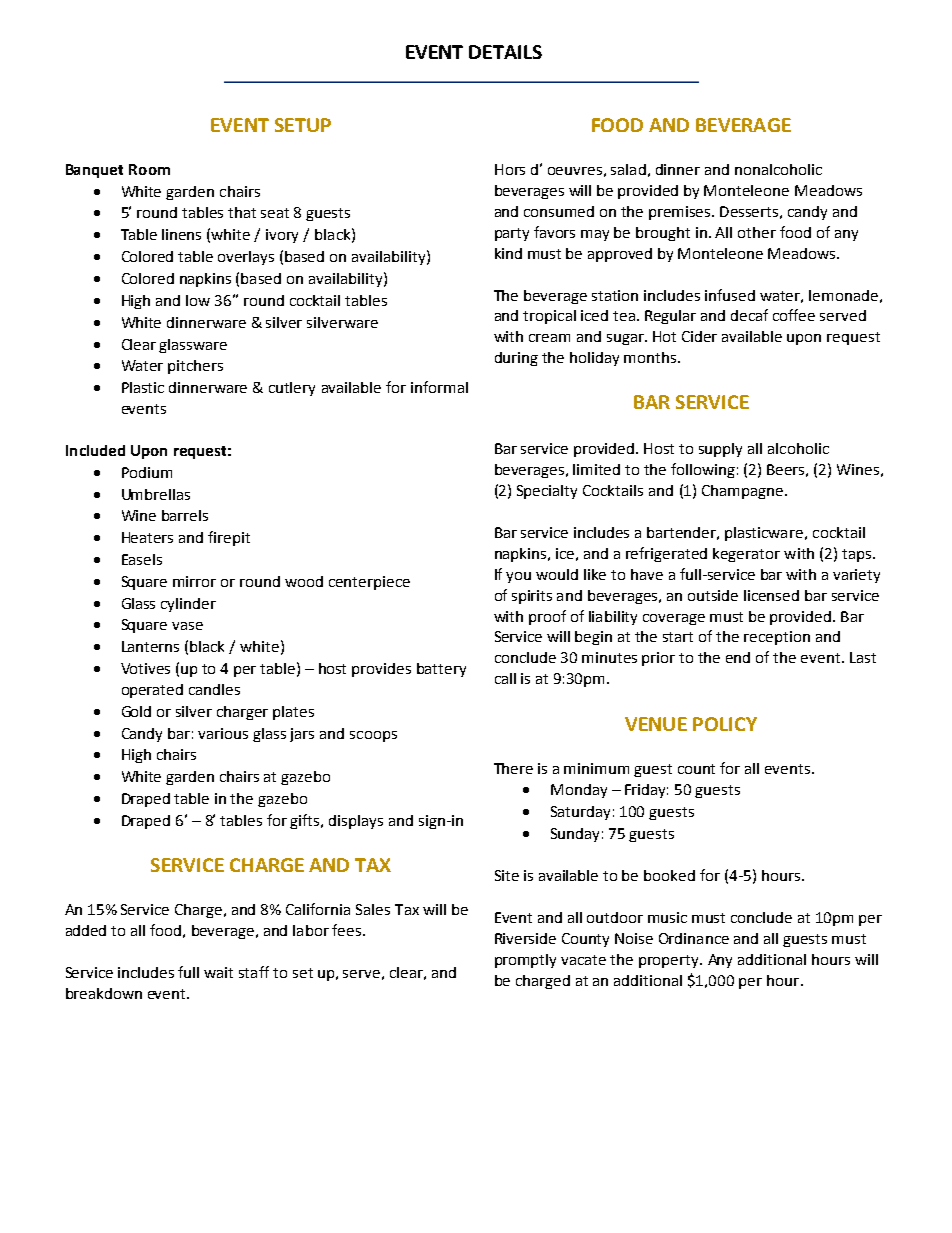 Image resolution: width=952 pixels, height=1233 pixels. What do you see at coordinates (185, 515) in the screenshot?
I see `barrels` at bounding box center [185, 515].
